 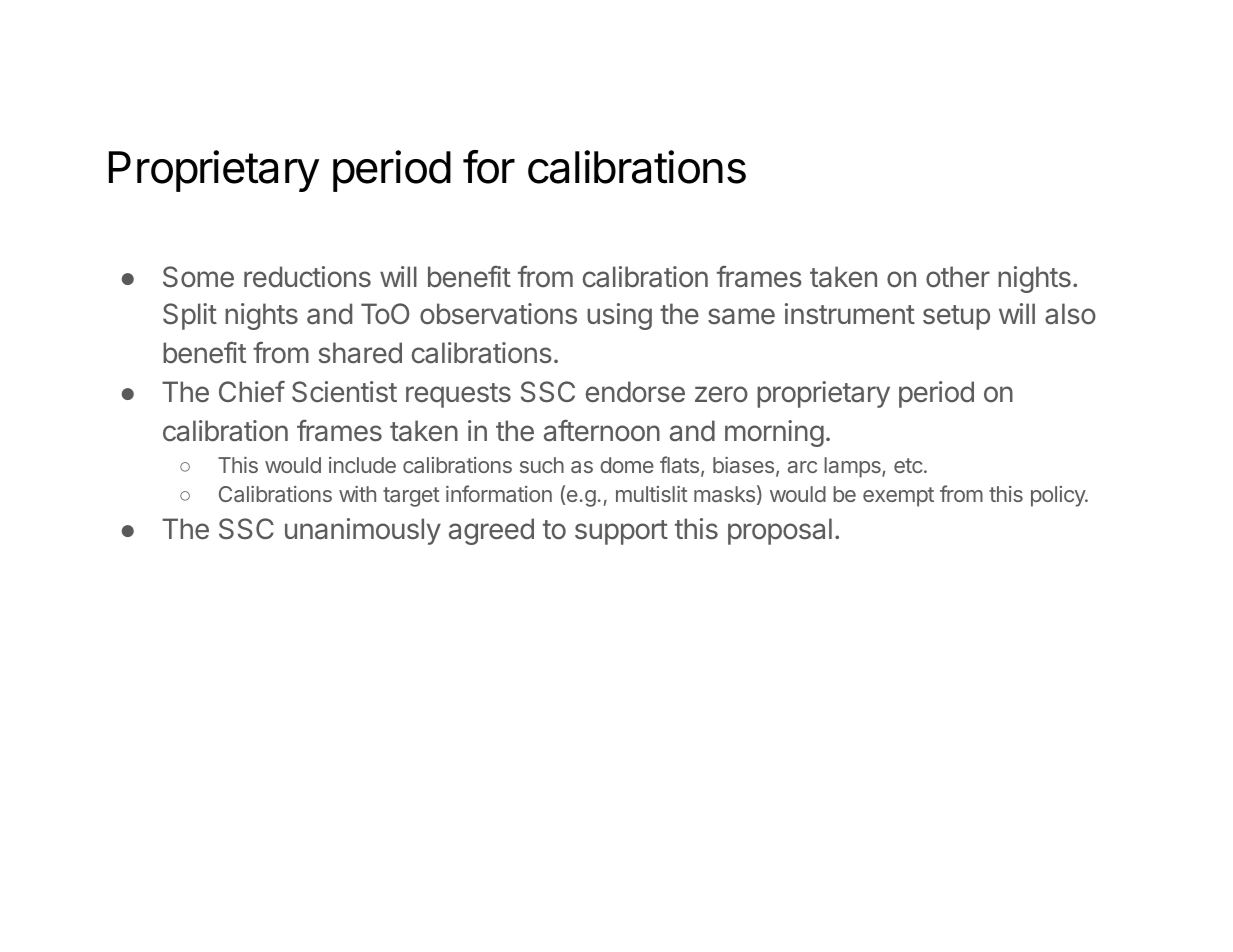 What do you see at coordinates (362, 465) in the image?
I see `include` at bounding box center [362, 465].
